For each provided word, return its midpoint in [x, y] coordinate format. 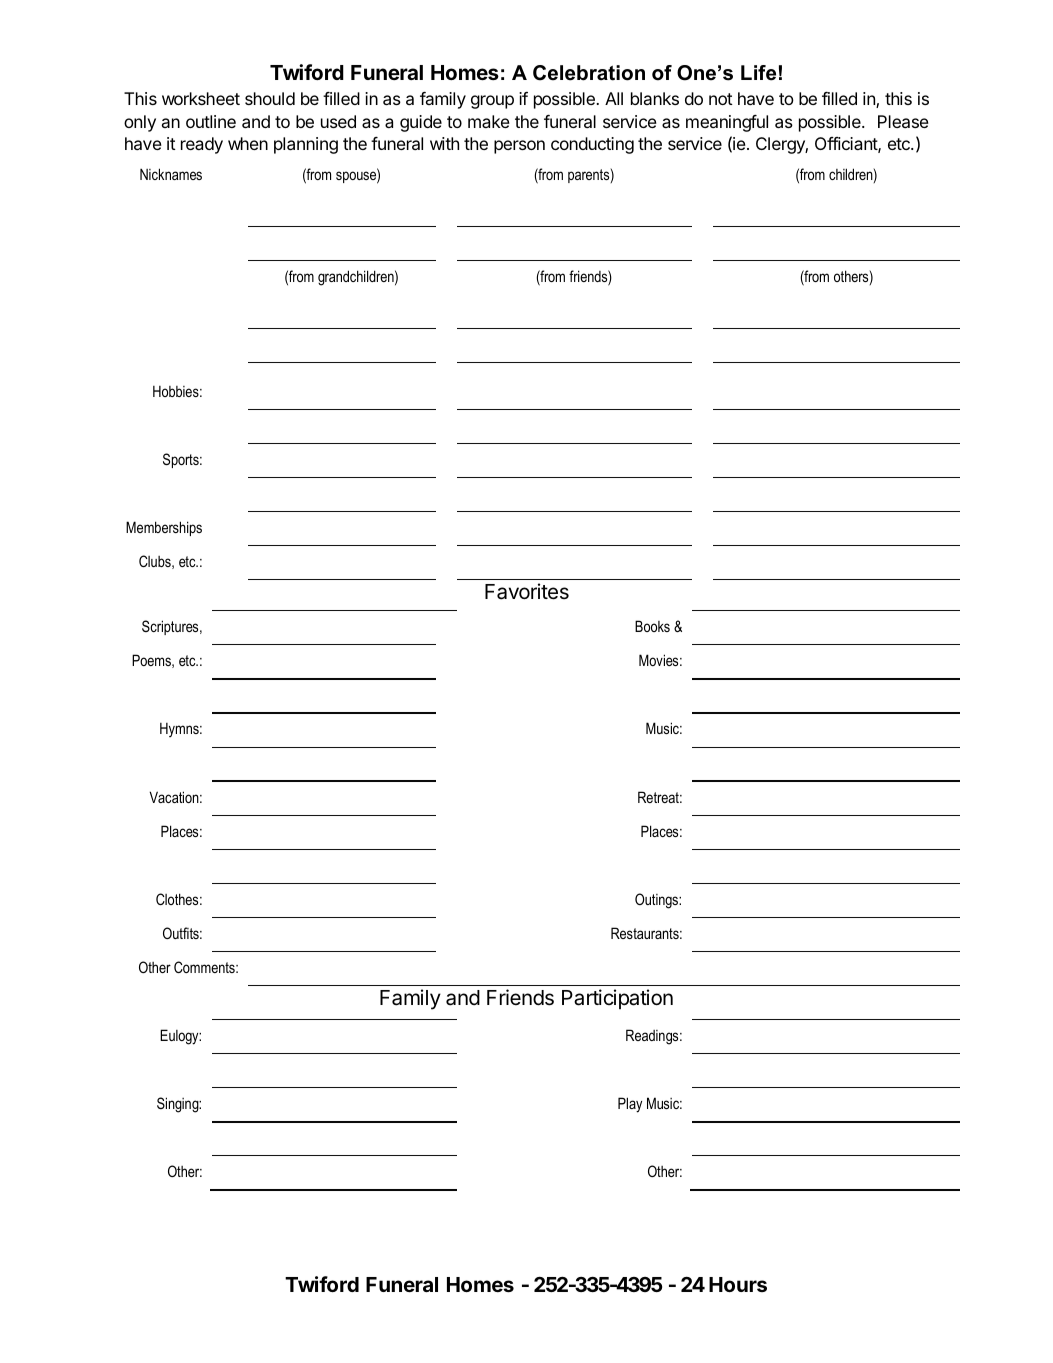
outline [211, 121]
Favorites [527, 591]
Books [652, 626]
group [492, 102]
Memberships [164, 528]
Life [758, 73]
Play [630, 1105]
